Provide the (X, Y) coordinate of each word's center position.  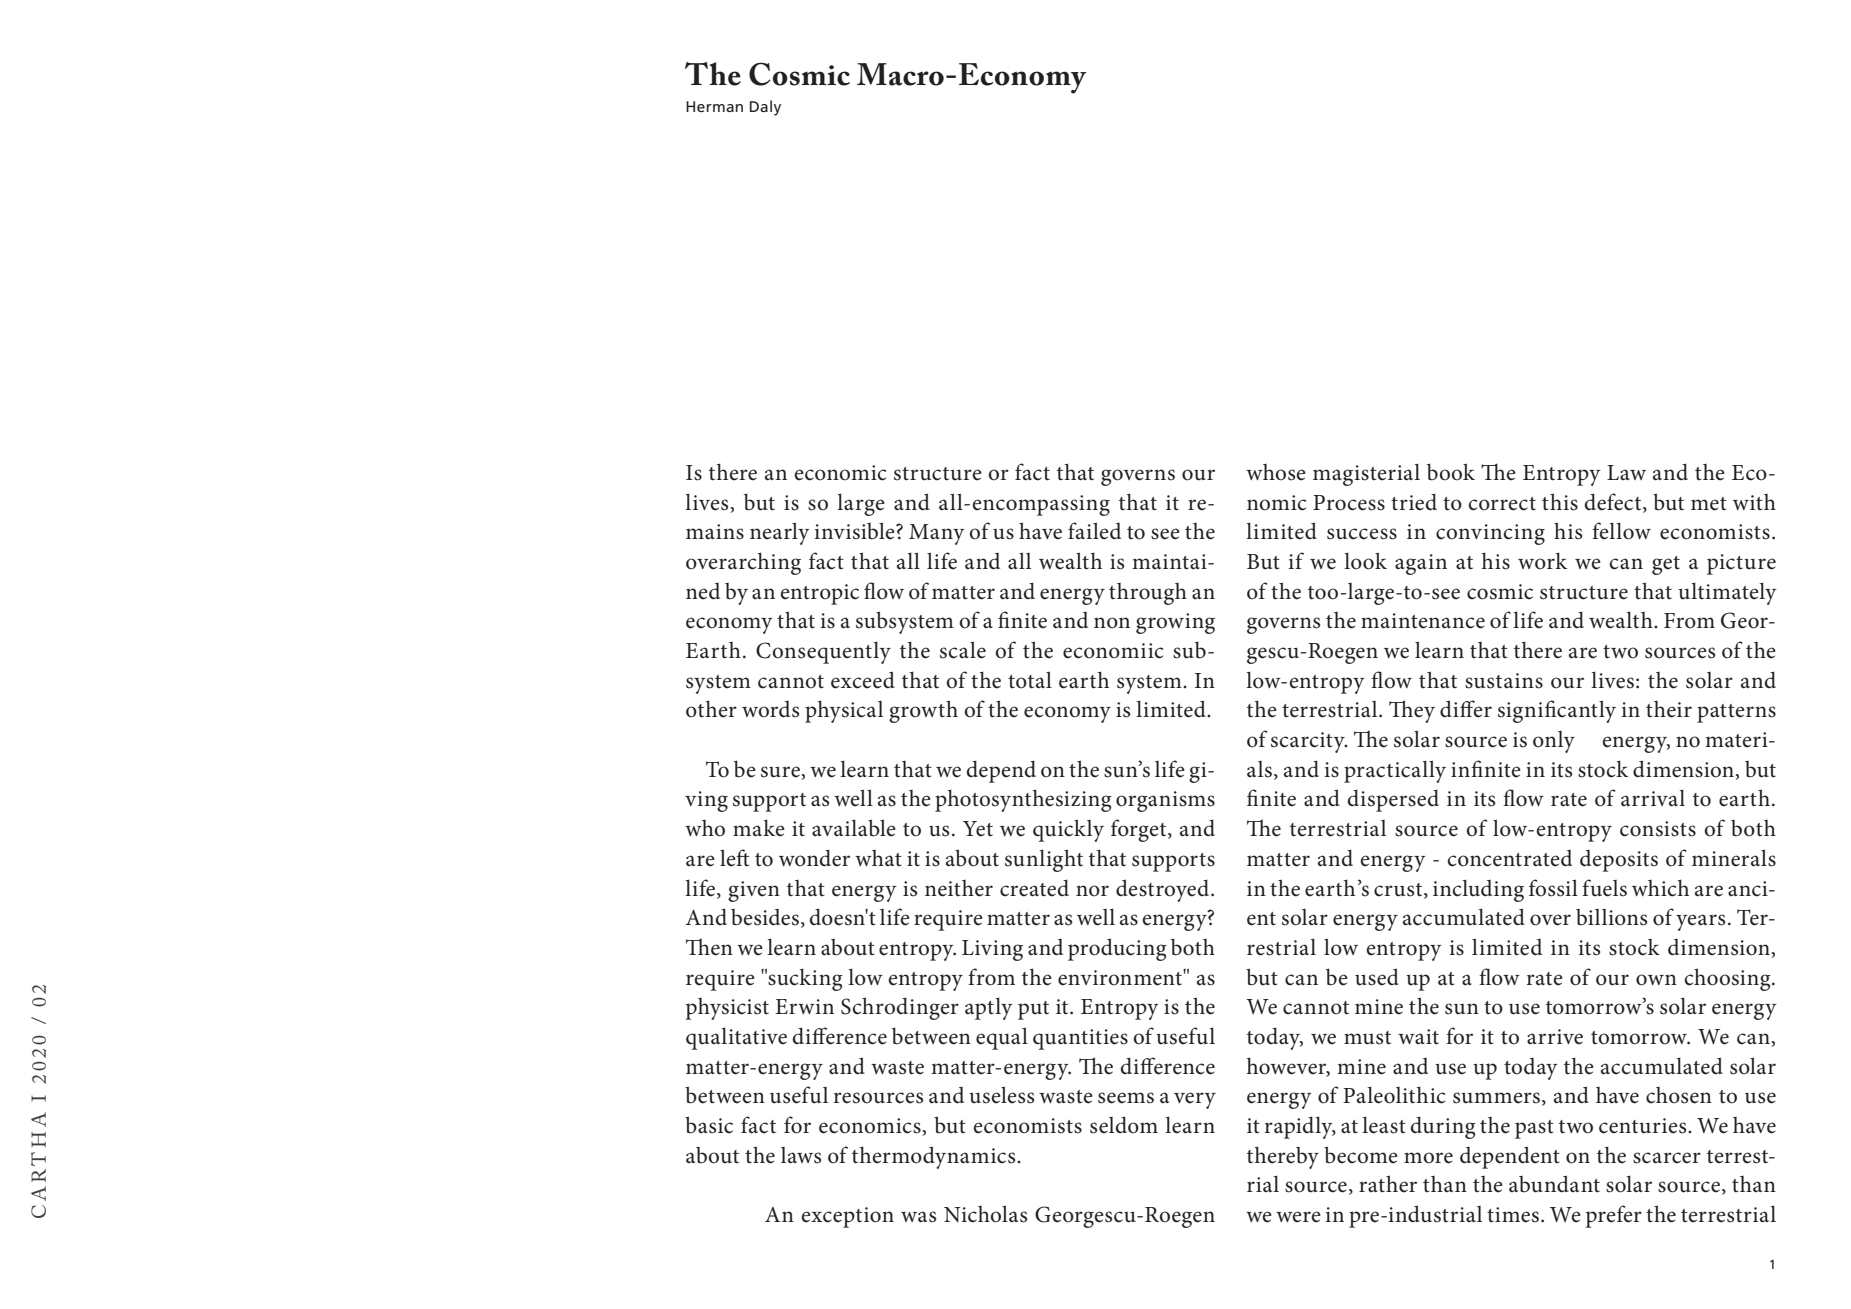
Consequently (823, 652)
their (1669, 709)
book (1451, 472)
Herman (714, 106)
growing (1175, 623)
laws (801, 1155)
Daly (765, 108)
